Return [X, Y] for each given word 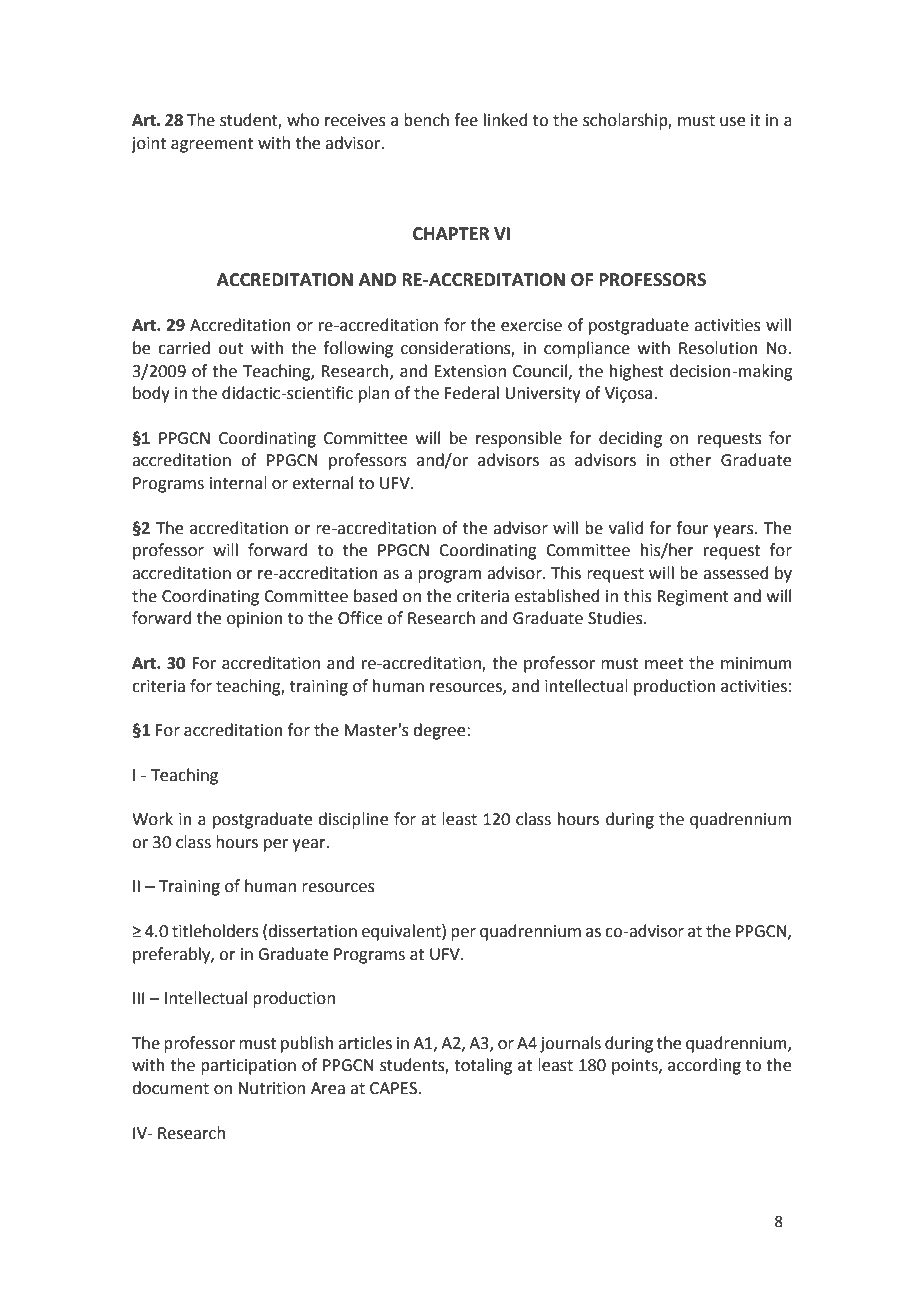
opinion [255, 620]
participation [248, 1067]
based [375, 596]
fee [466, 120]
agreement [212, 145]
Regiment [693, 598]
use [732, 122]
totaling [483, 1066]
